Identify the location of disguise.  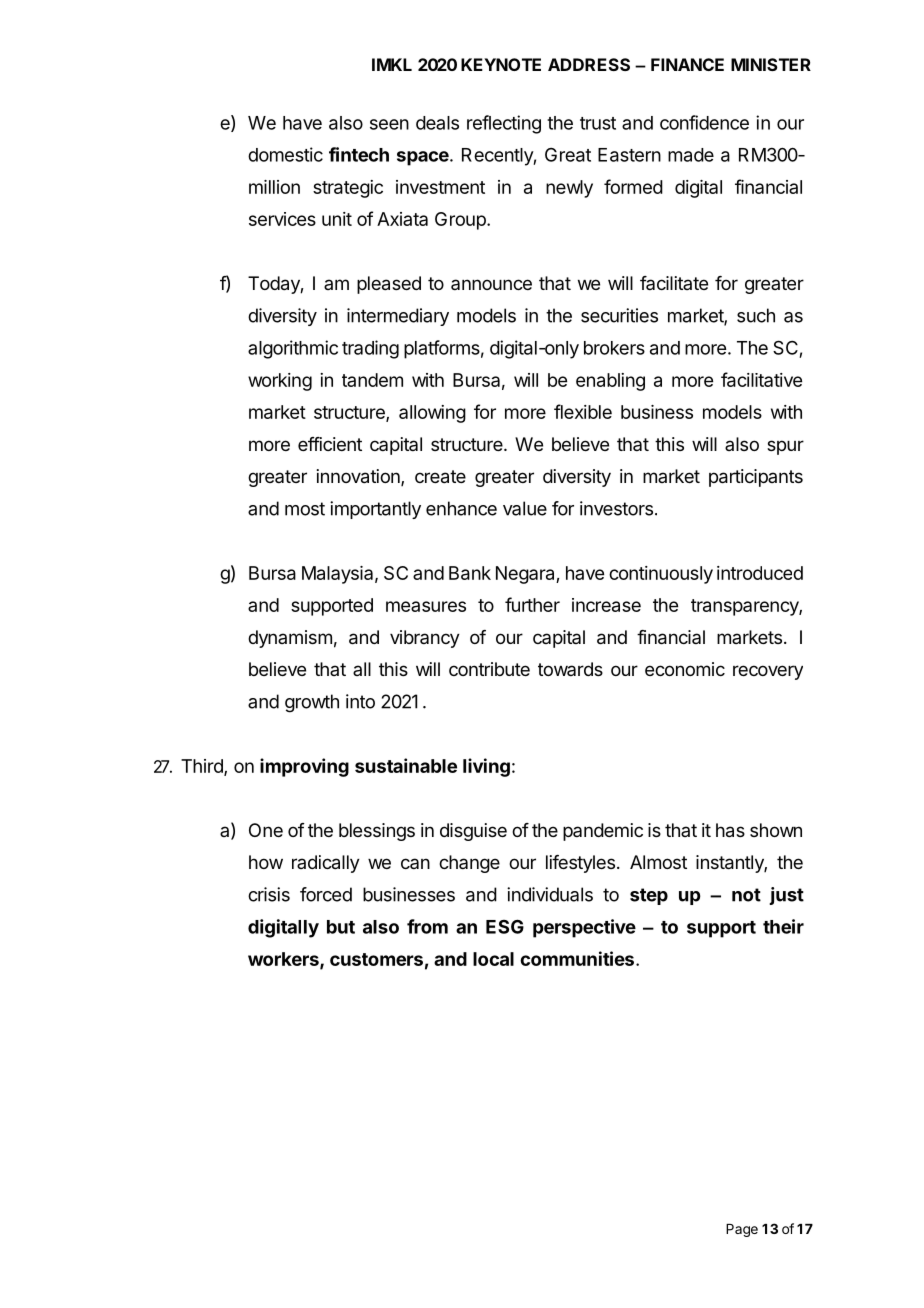
(473, 832).
